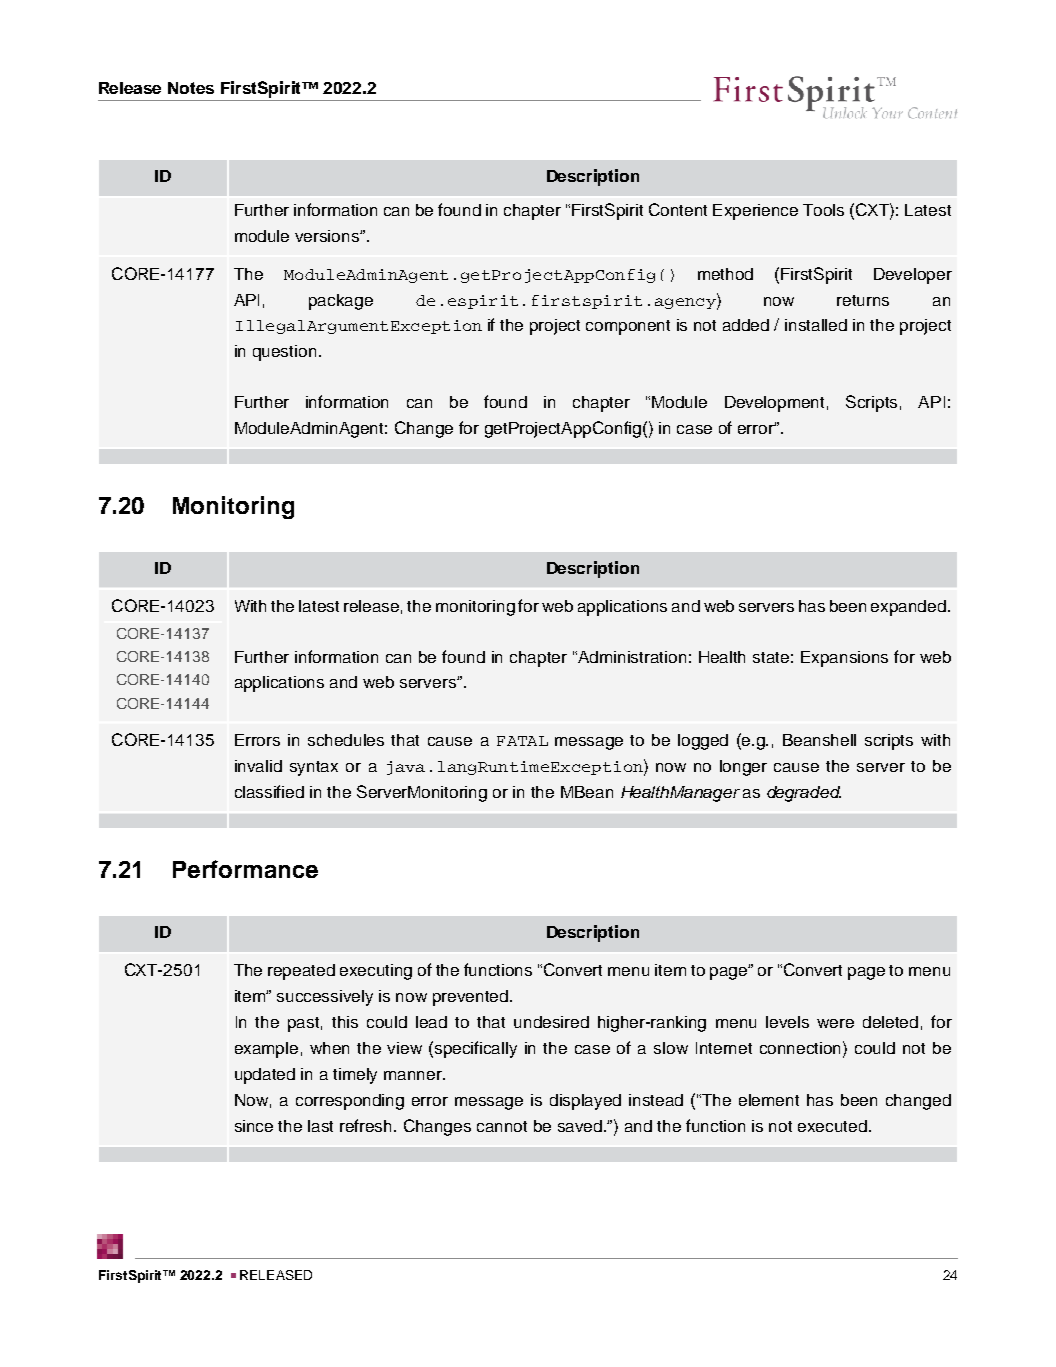  Describe the element at coordinates (804, 794) in the screenshot. I see `degraded` at that location.
